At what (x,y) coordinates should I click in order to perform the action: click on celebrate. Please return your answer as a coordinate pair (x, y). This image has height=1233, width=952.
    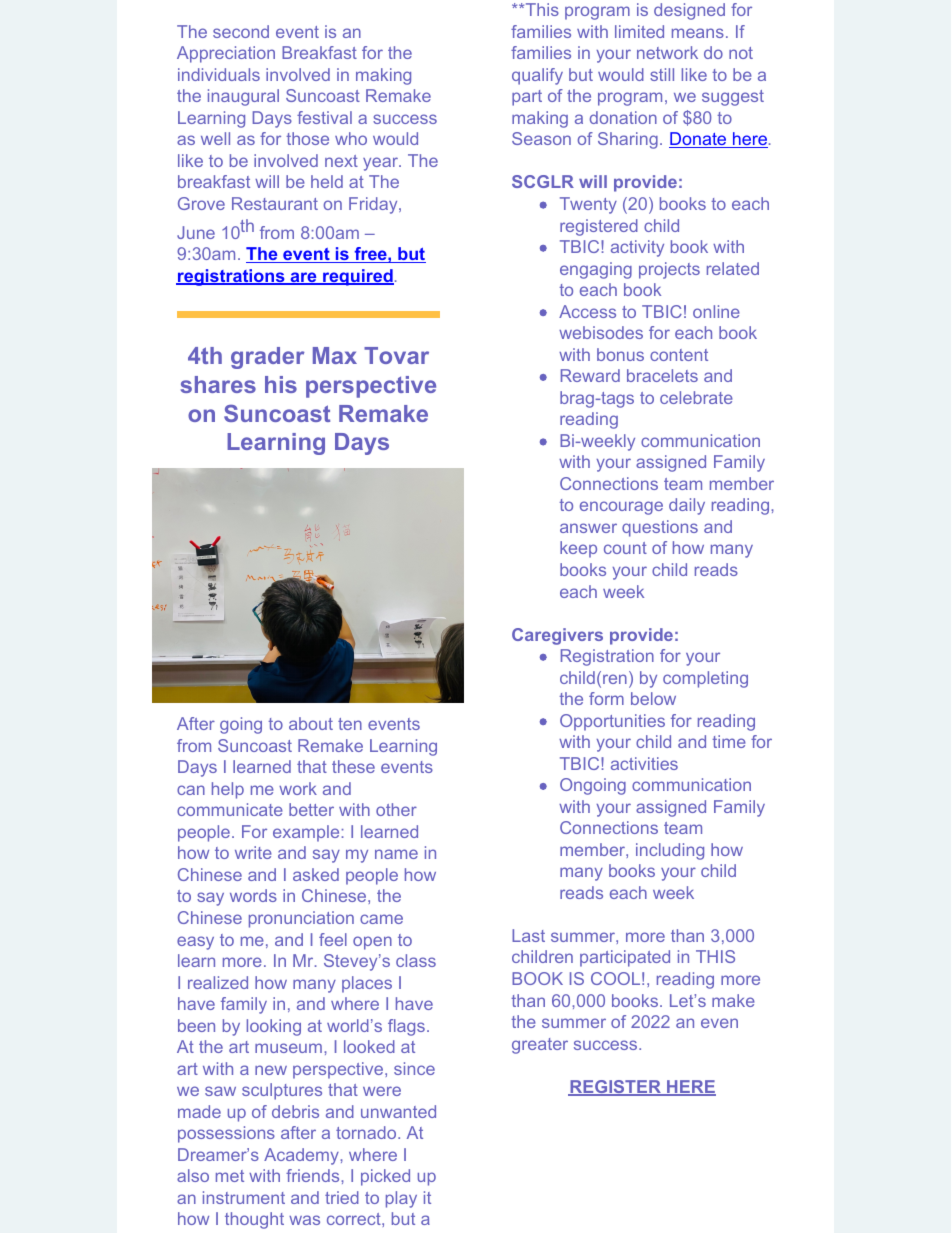
    Looking at the image, I should click on (696, 397).
